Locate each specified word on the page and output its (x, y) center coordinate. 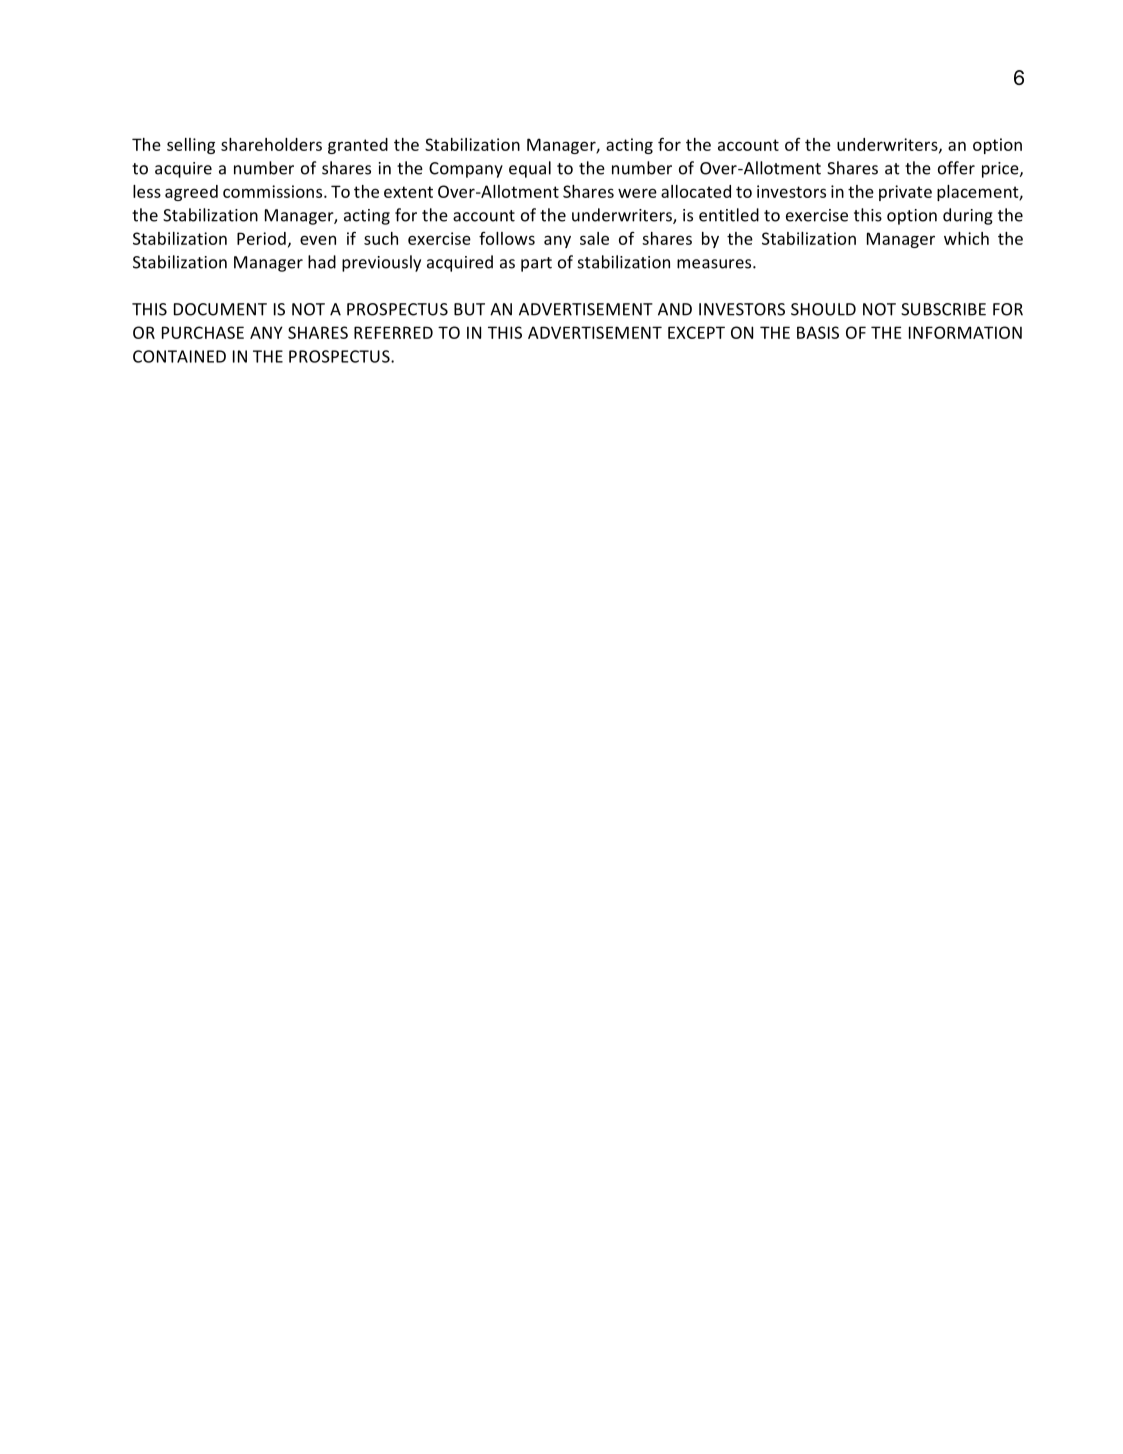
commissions (274, 191)
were (637, 193)
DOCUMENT (220, 309)
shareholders (271, 144)
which (966, 238)
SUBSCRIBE (943, 309)
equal (530, 169)
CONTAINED (179, 356)
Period (261, 238)
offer (956, 168)
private (905, 193)
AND (675, 309)
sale (594, 238)
